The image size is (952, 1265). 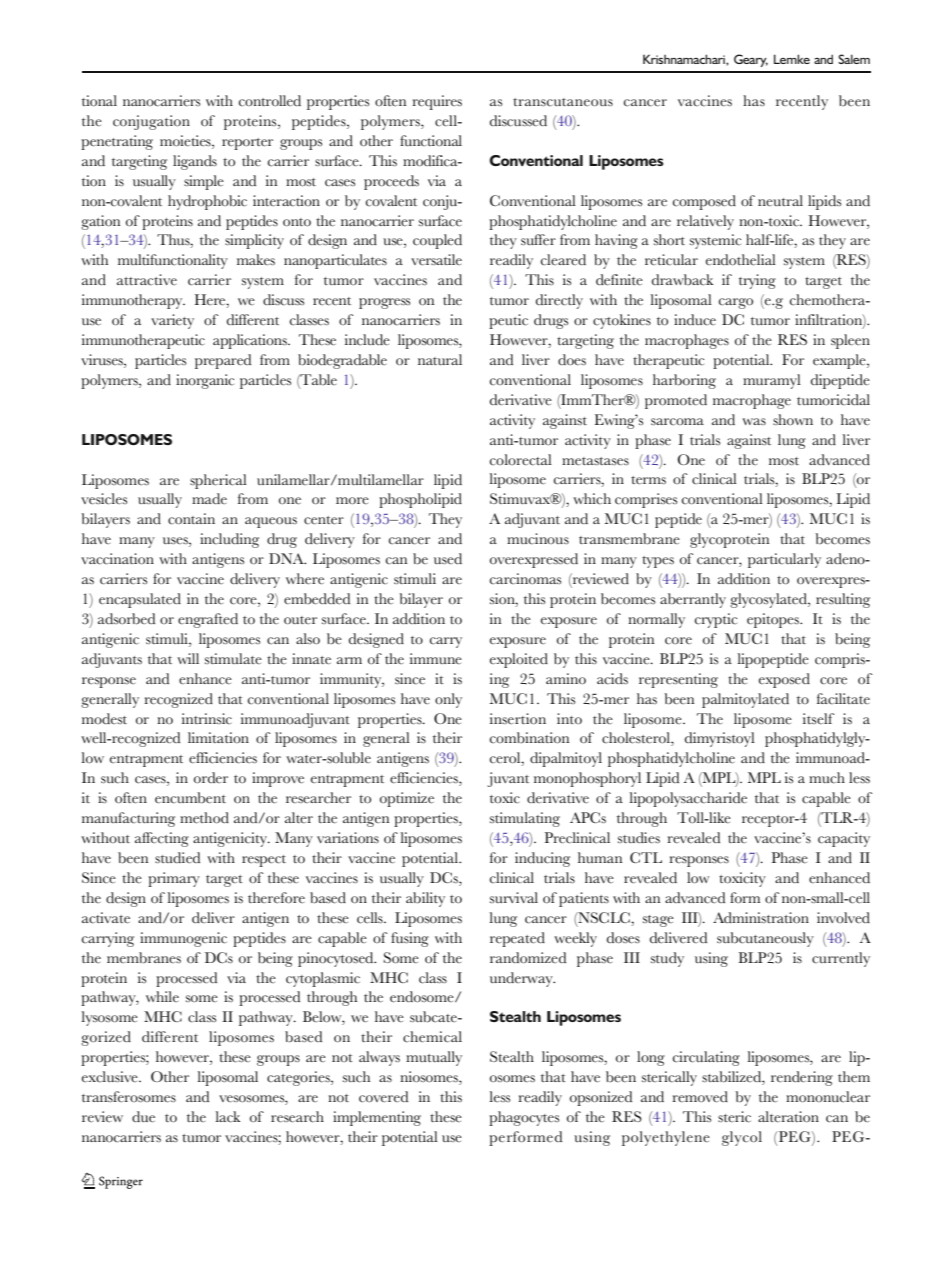 I want to click on glycol, so click(x=742, y=1138).
